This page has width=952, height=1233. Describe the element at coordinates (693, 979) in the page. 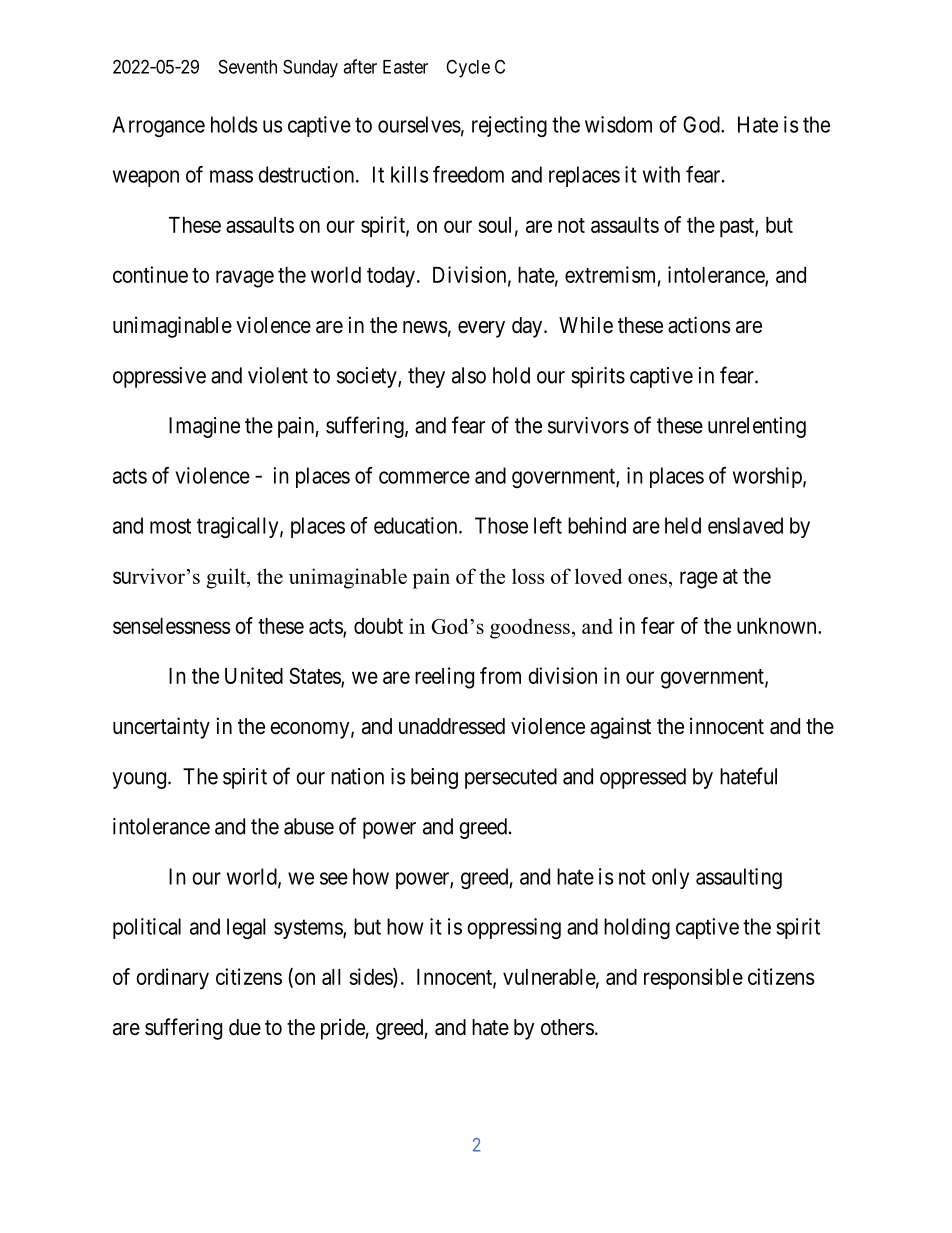

I see `responsible` at that location.
